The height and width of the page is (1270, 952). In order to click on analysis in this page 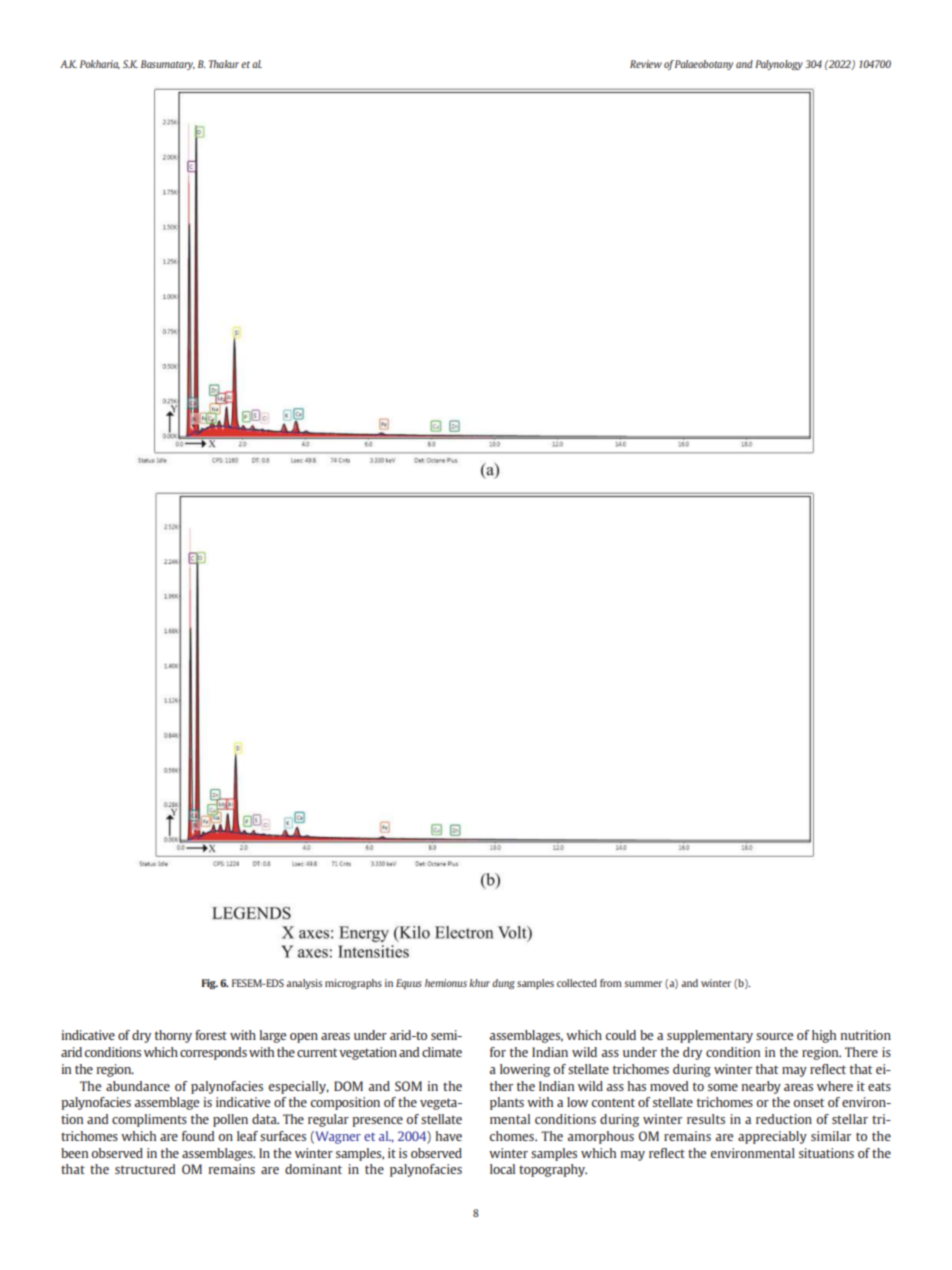, I will do `click(304, 984)`.
